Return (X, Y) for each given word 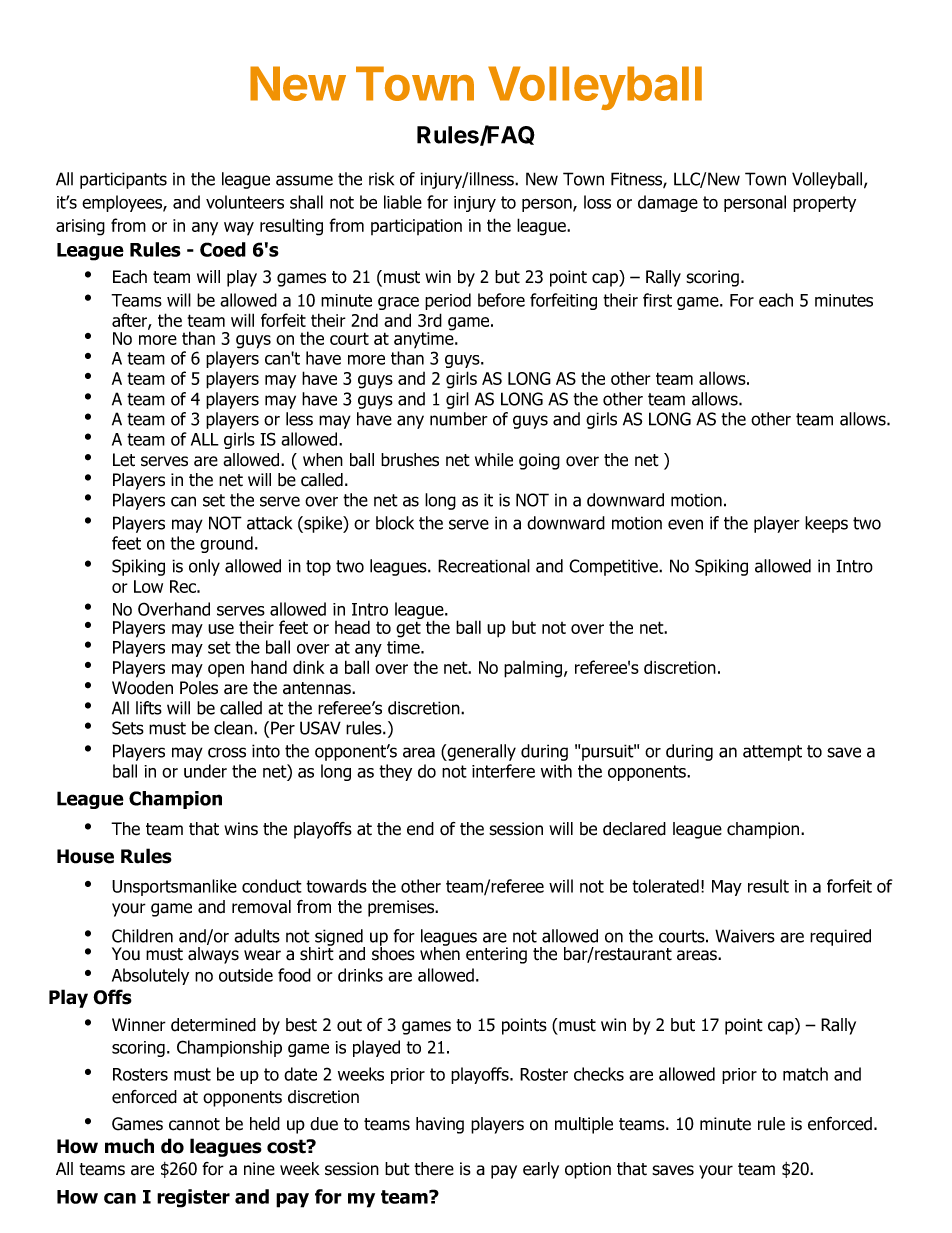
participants (123, 180)
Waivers (745, 936)
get (408, 629)
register (193, 1198)
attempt (772, 753)
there (434, 1169)
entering (496, 955)
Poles (199, 688)
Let (124, 460)
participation (416, 227)
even (685, 524)
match (805, 1074)
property (824, 204)
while (494, 460)
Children (142, 936)
